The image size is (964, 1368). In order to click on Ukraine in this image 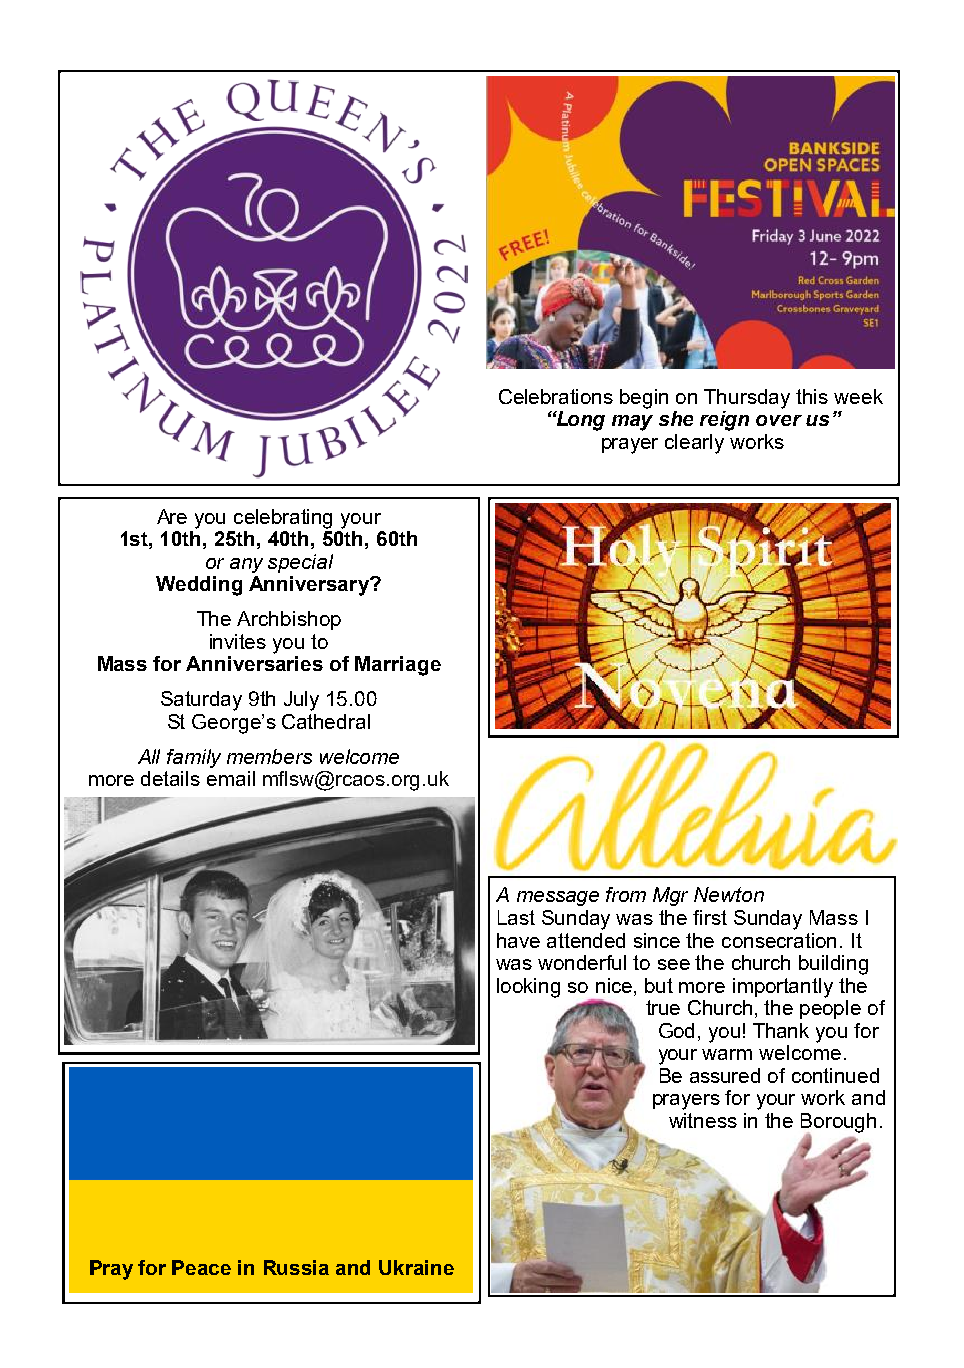, I will do `click(416, 1267)`.
